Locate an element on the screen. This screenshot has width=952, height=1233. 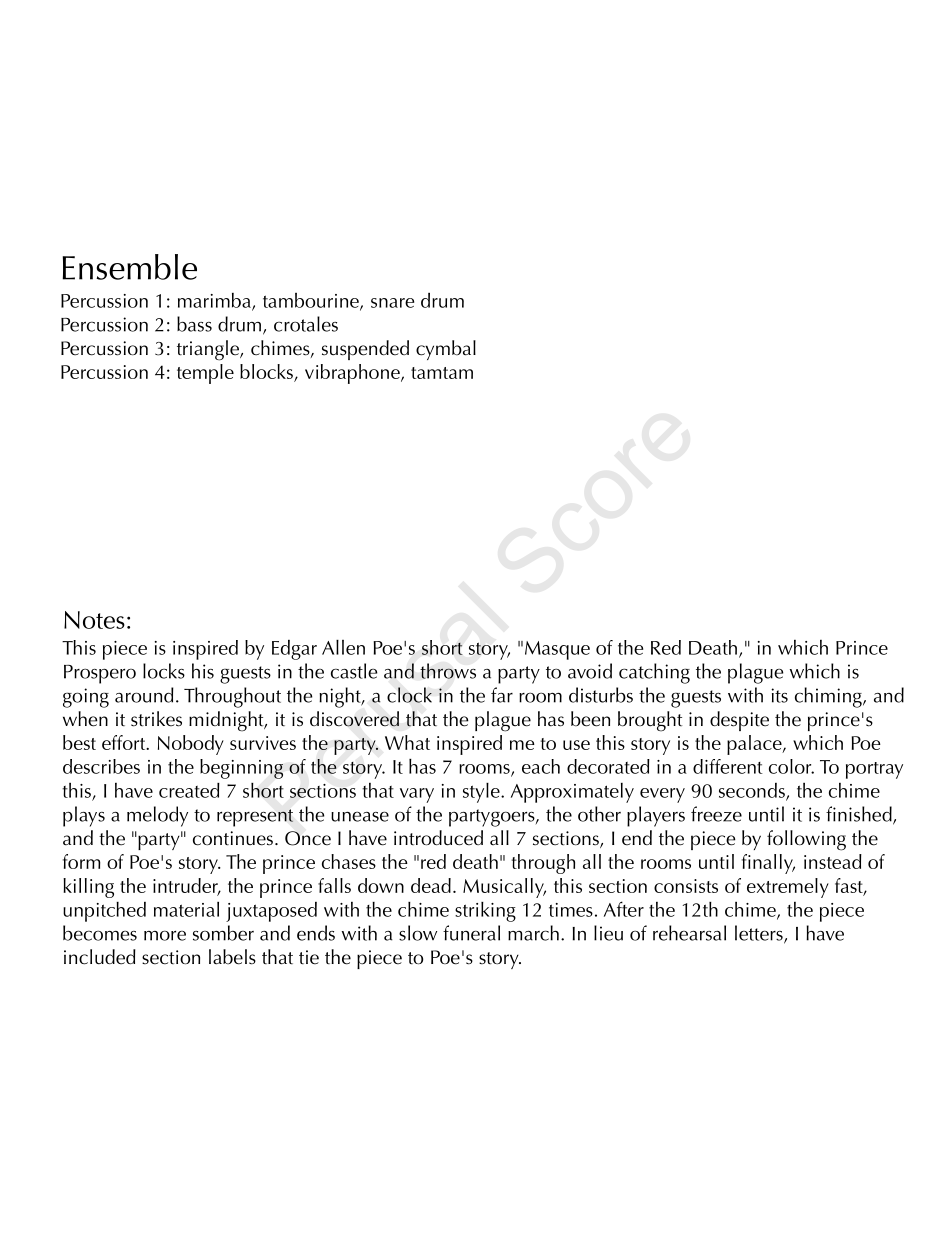
triangle is located at coordinates (209, 350).
